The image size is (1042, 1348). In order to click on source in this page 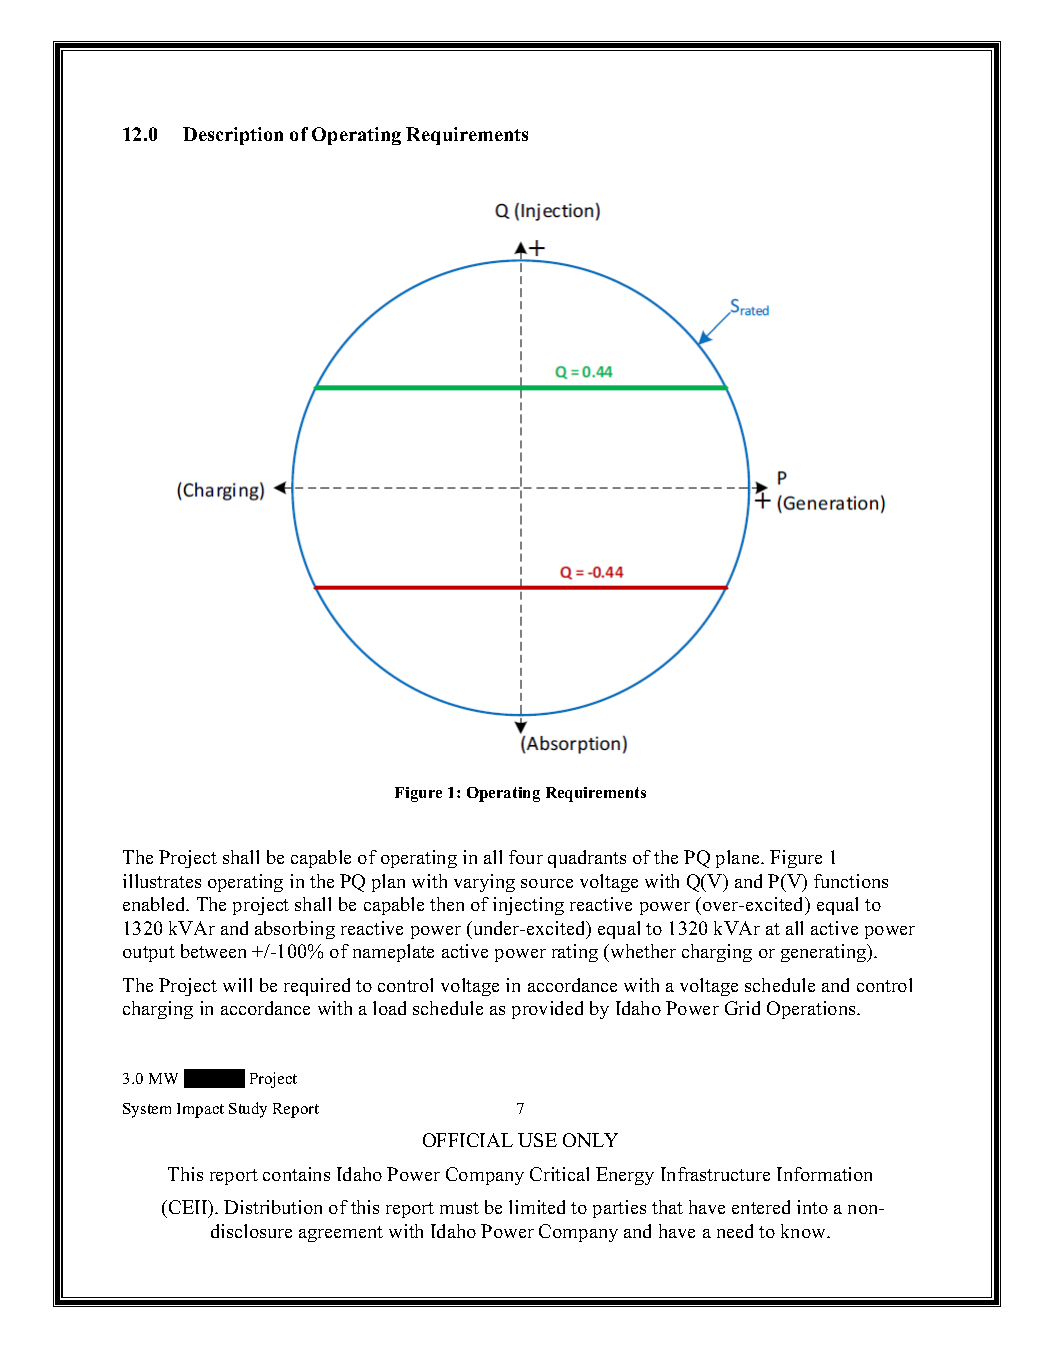, I will do `click(547, 883)`.
